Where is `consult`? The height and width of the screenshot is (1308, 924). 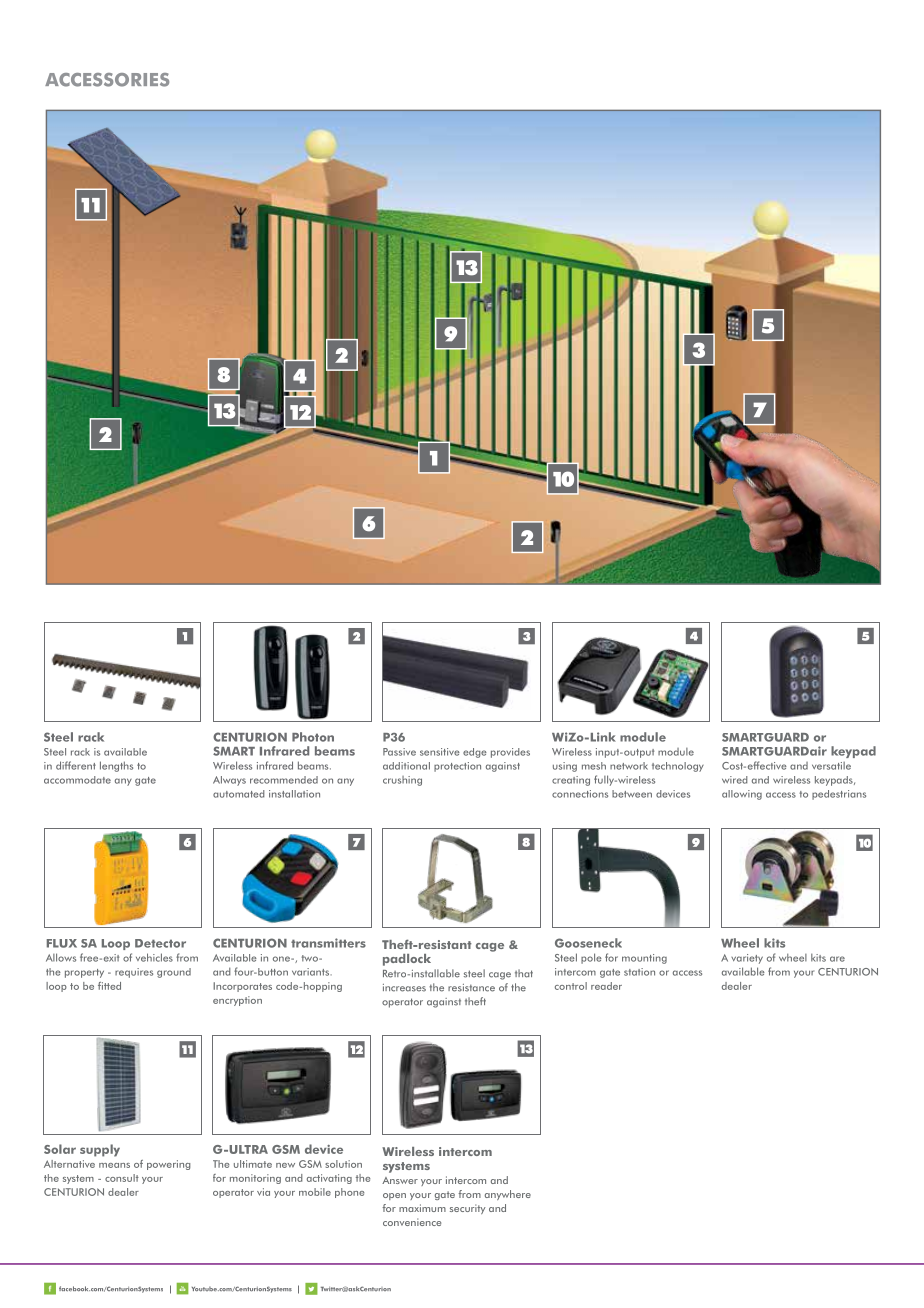 consult is located at coordinates (122, 1178).
